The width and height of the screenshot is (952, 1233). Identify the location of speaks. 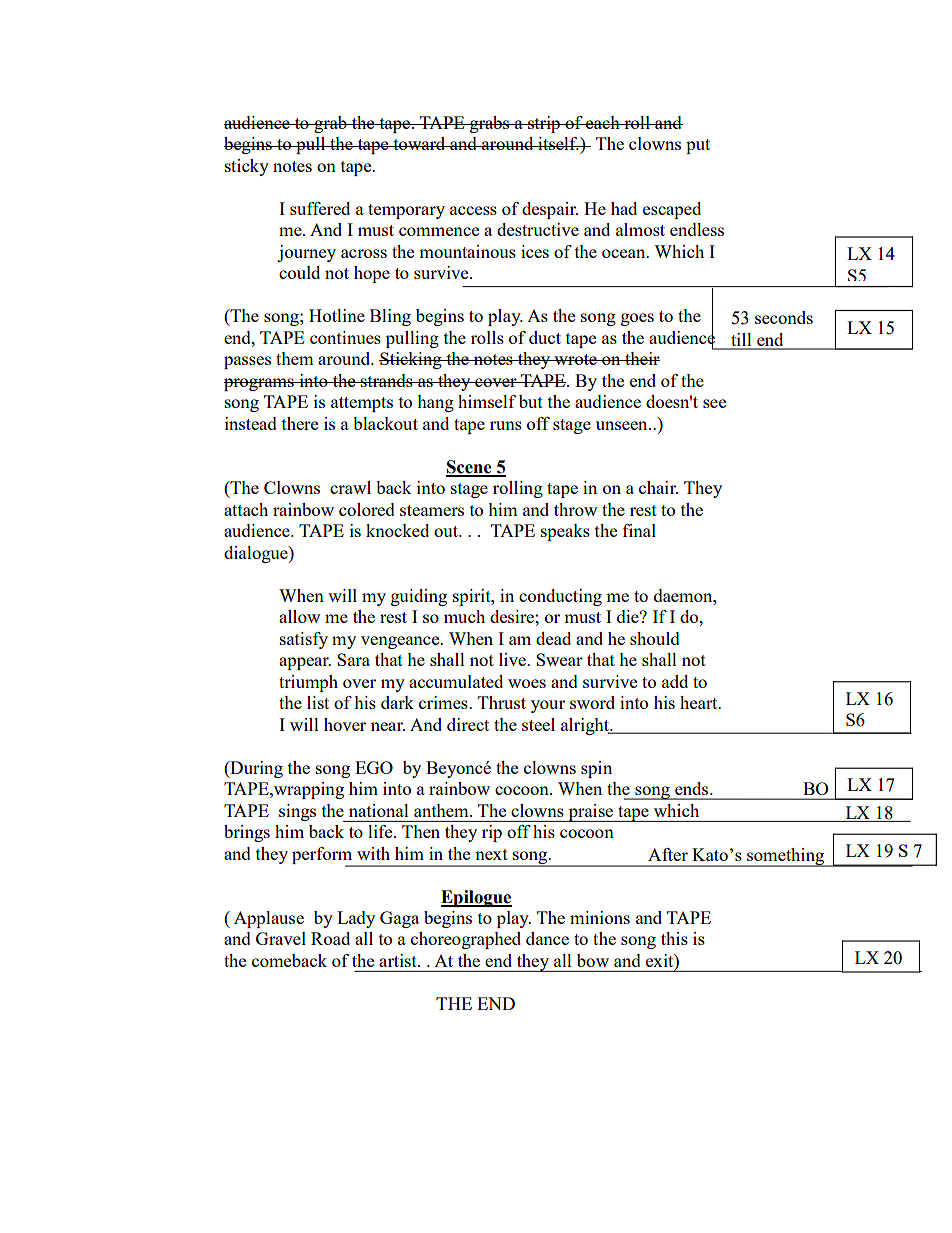
(565, 532).
